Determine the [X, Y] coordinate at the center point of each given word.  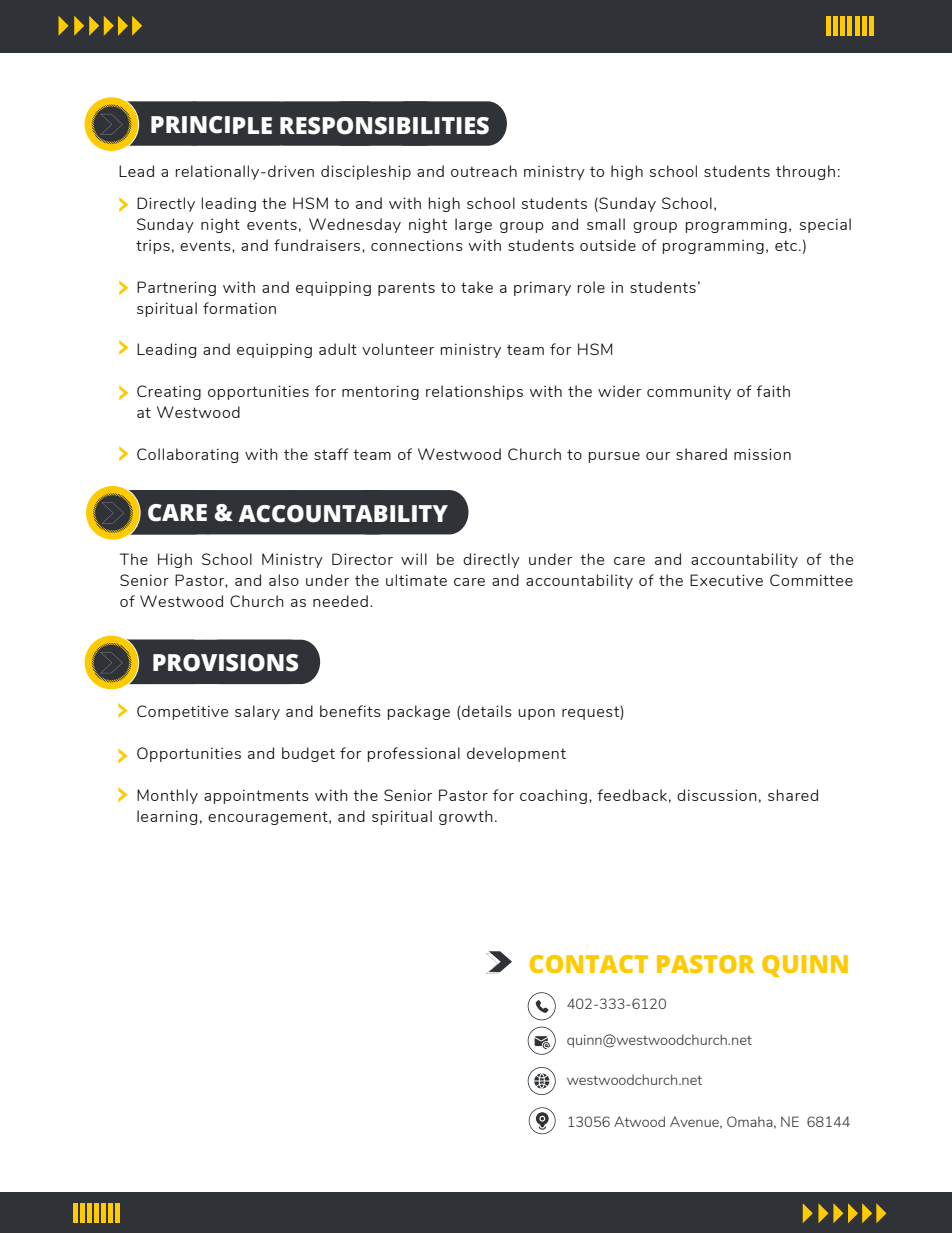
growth [466, 817]
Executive [726, 580]
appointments [256, 796]
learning [167, 817]
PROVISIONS [225, 663]
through [805, 172]
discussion [717, 795]
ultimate [416, 580]
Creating [169, 392]
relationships [474, 392]
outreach [484, 171]
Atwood [639, 1121]
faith [773, 391]
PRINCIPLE [211, 125]
